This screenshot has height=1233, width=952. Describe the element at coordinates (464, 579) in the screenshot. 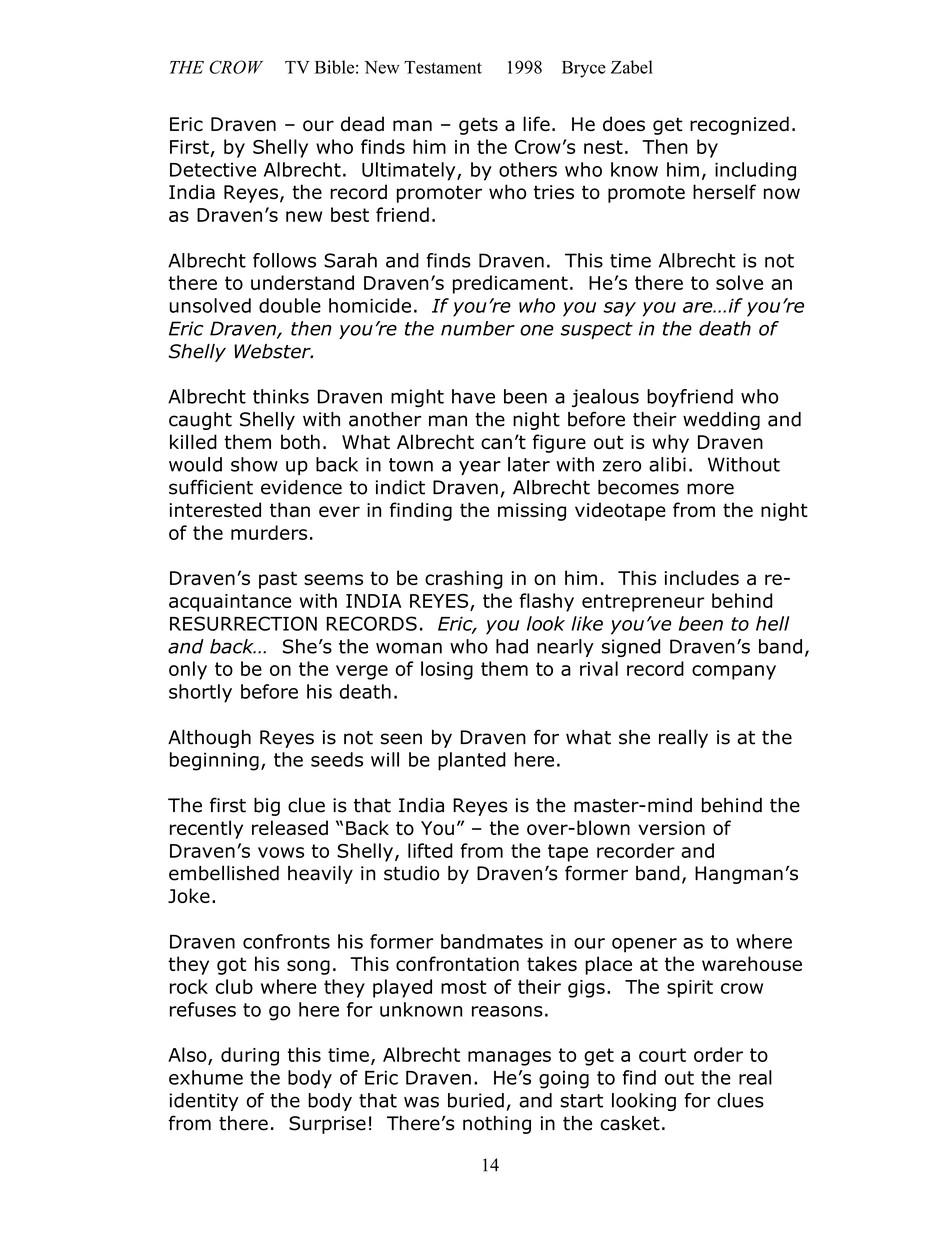

I see `crashing` at that location.
